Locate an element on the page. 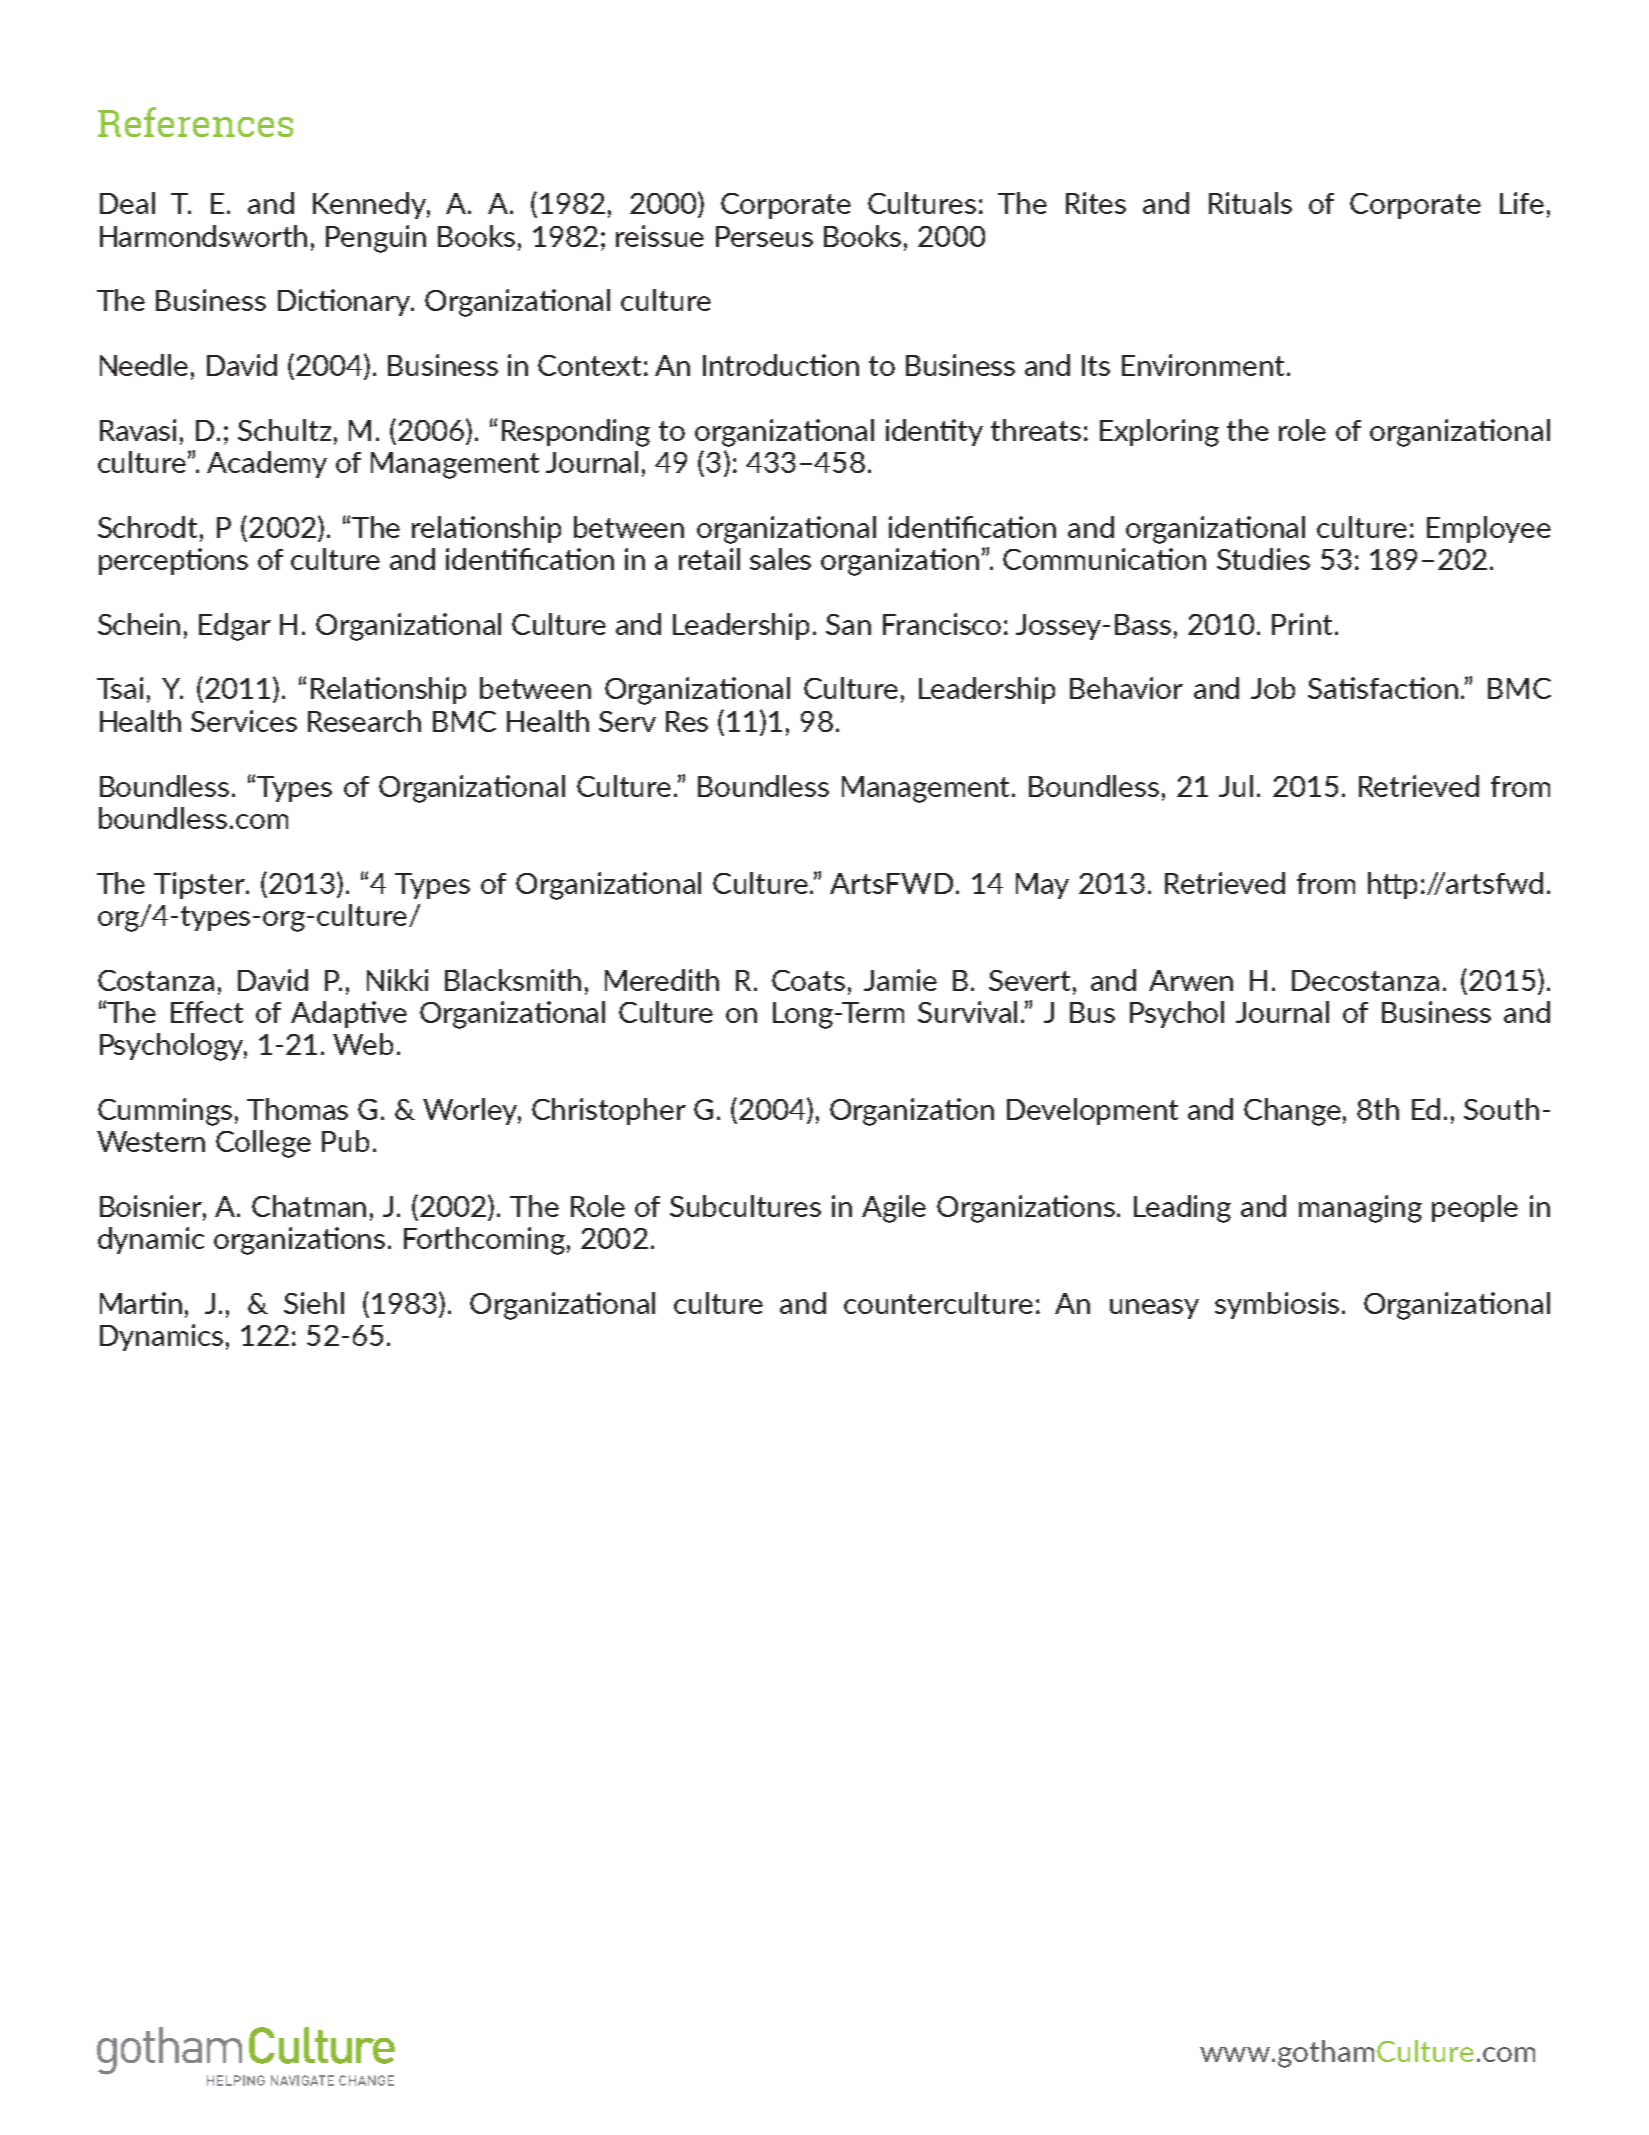  perceptions is located at coordinates (173, 561).
